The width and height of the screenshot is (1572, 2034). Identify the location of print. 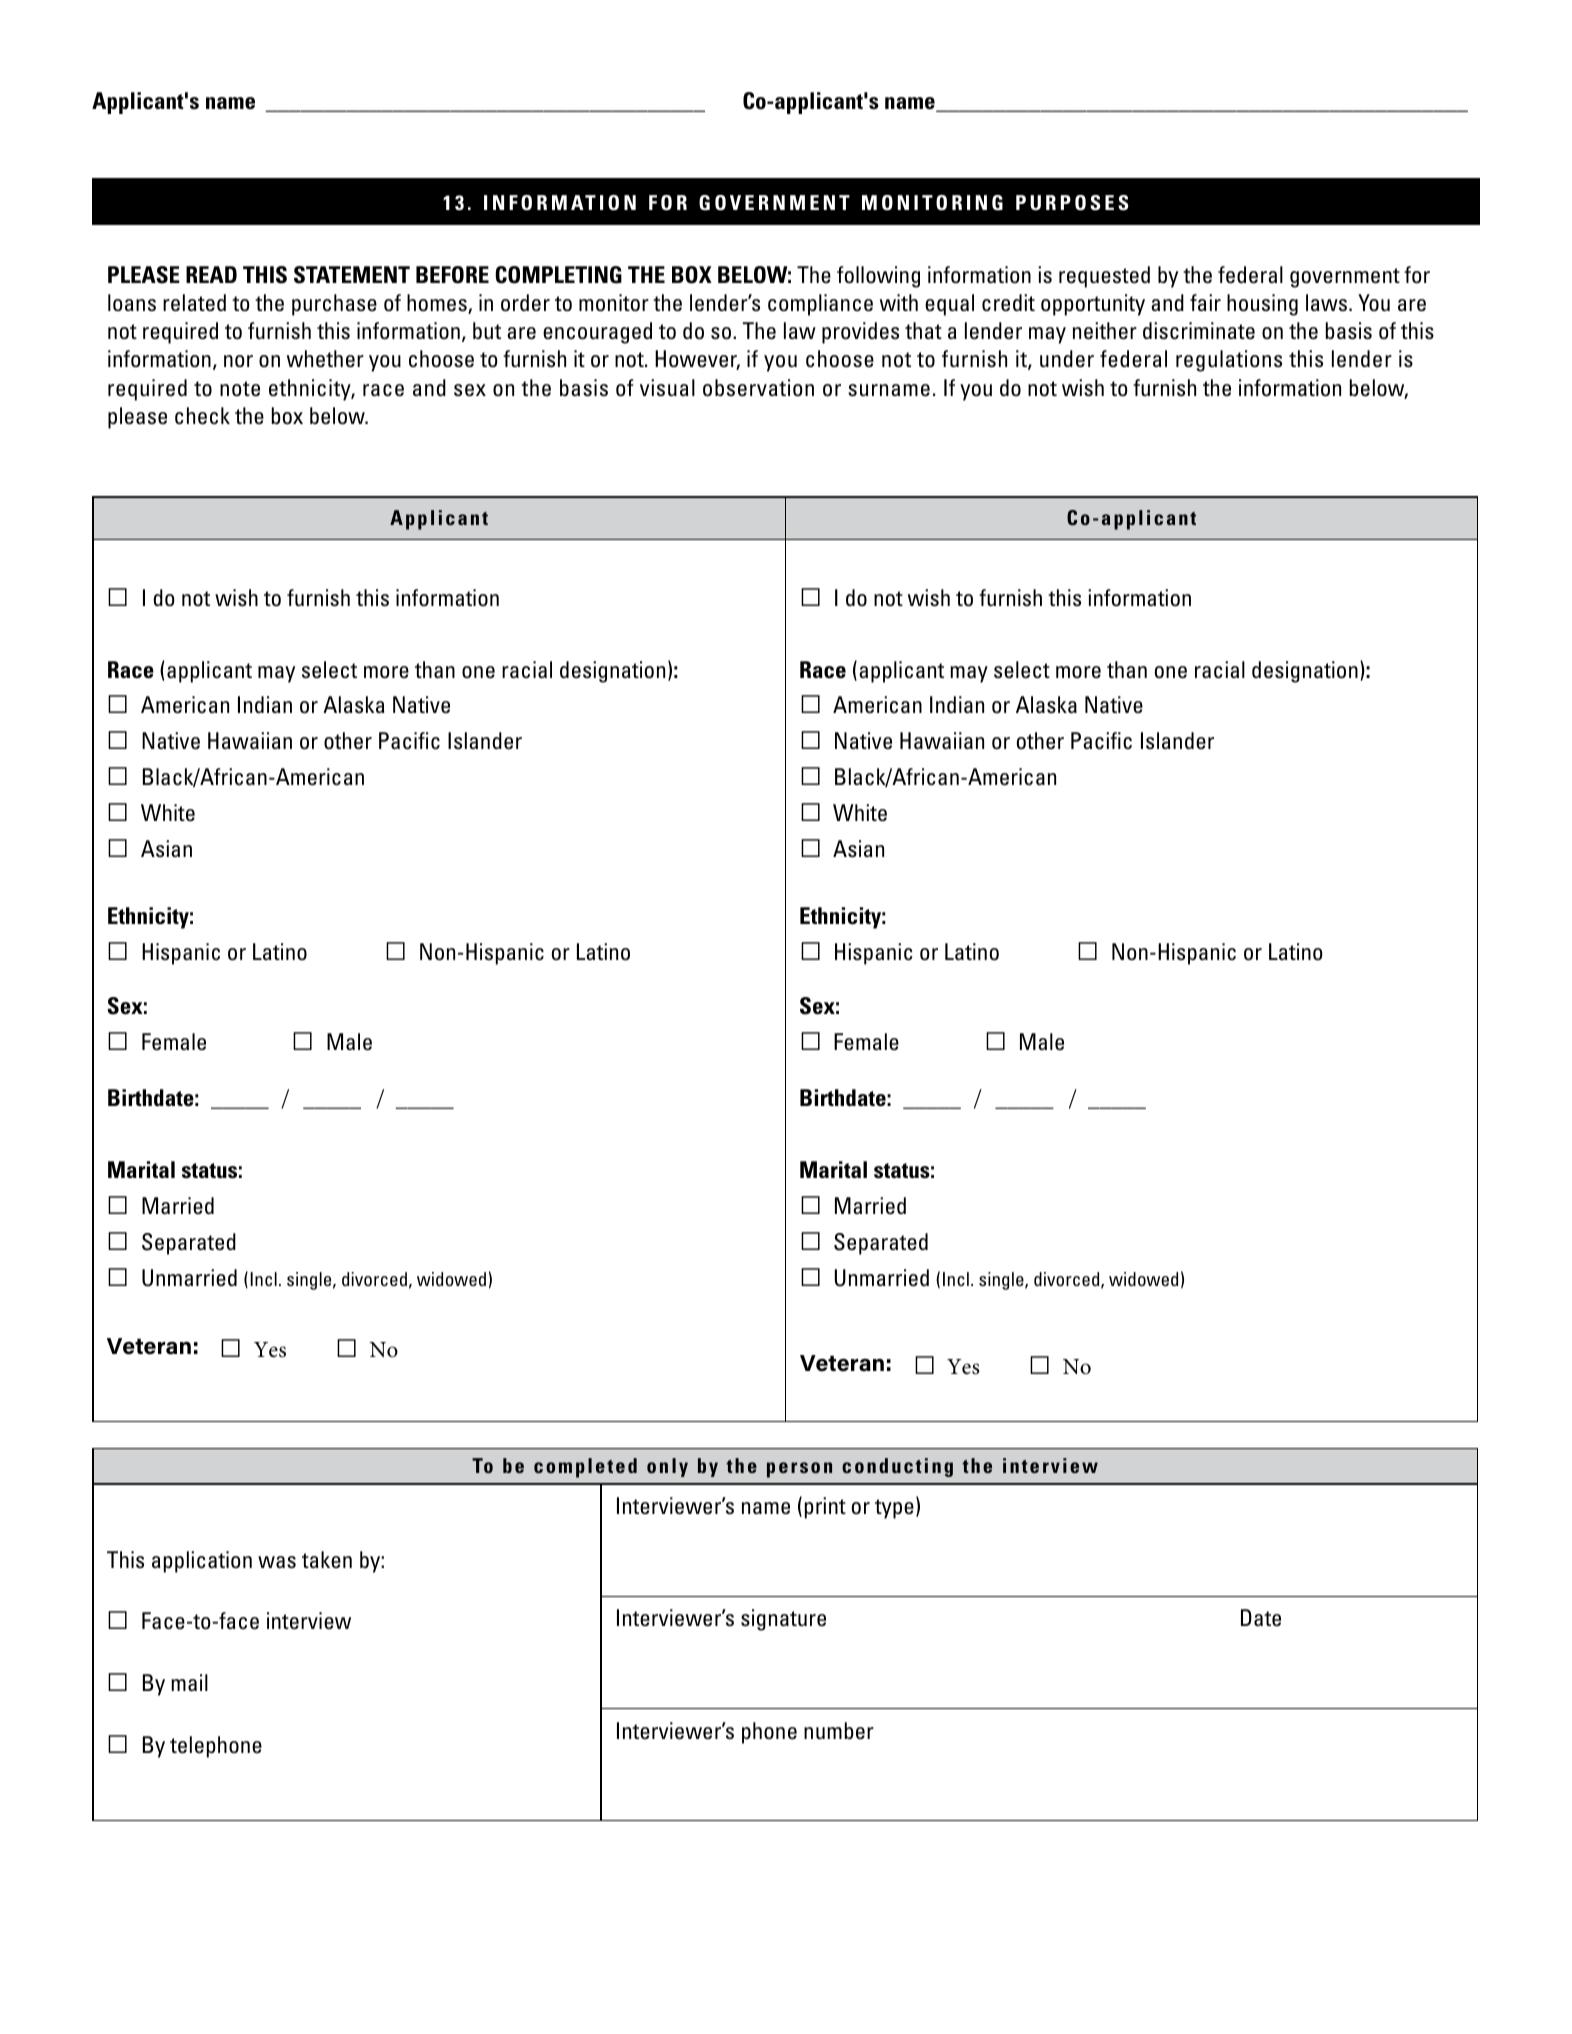
(825, 1508).
